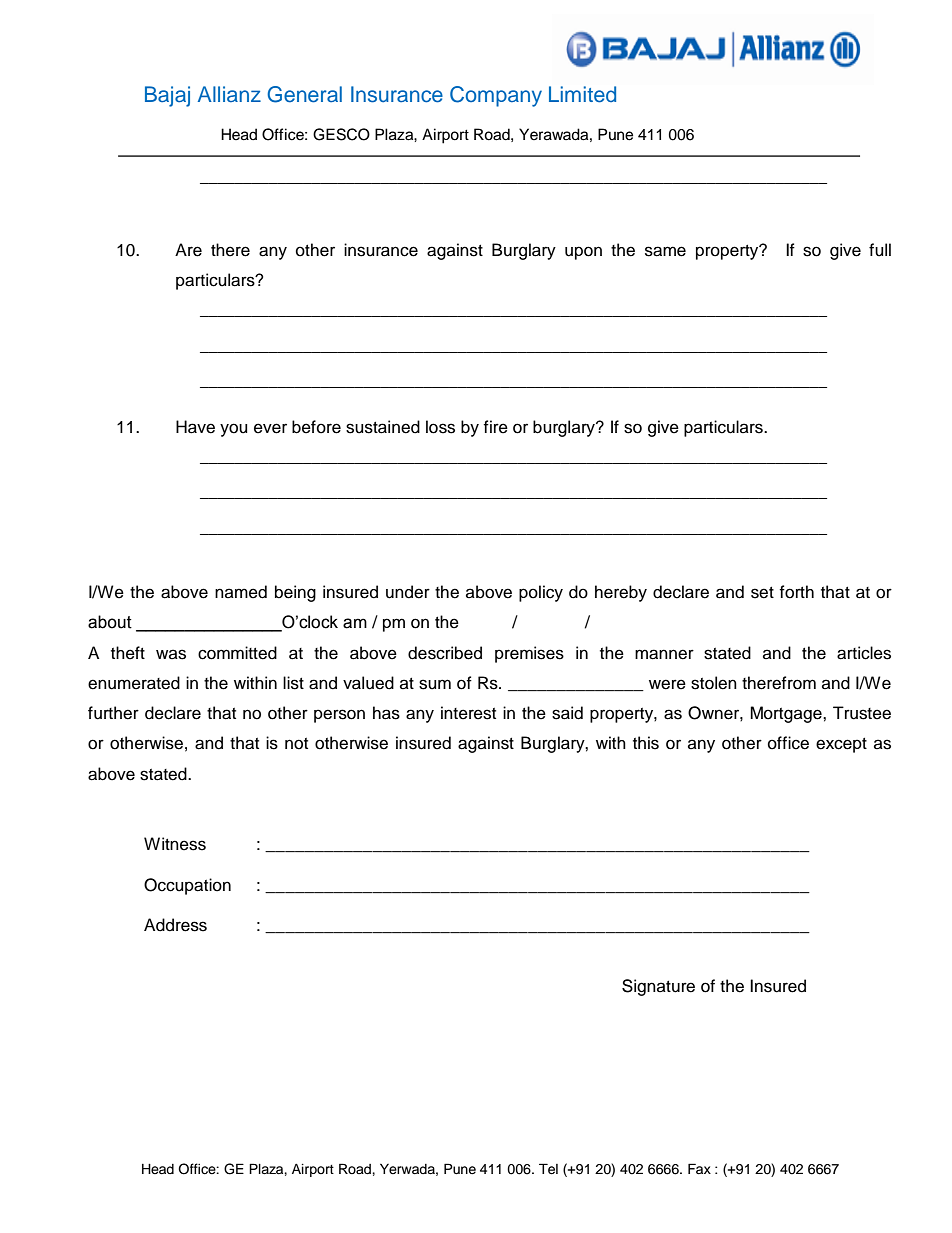  What do you see at coordinates (304, 94) in the screenshot?
I see `General` at bounding box center [304, 94].
